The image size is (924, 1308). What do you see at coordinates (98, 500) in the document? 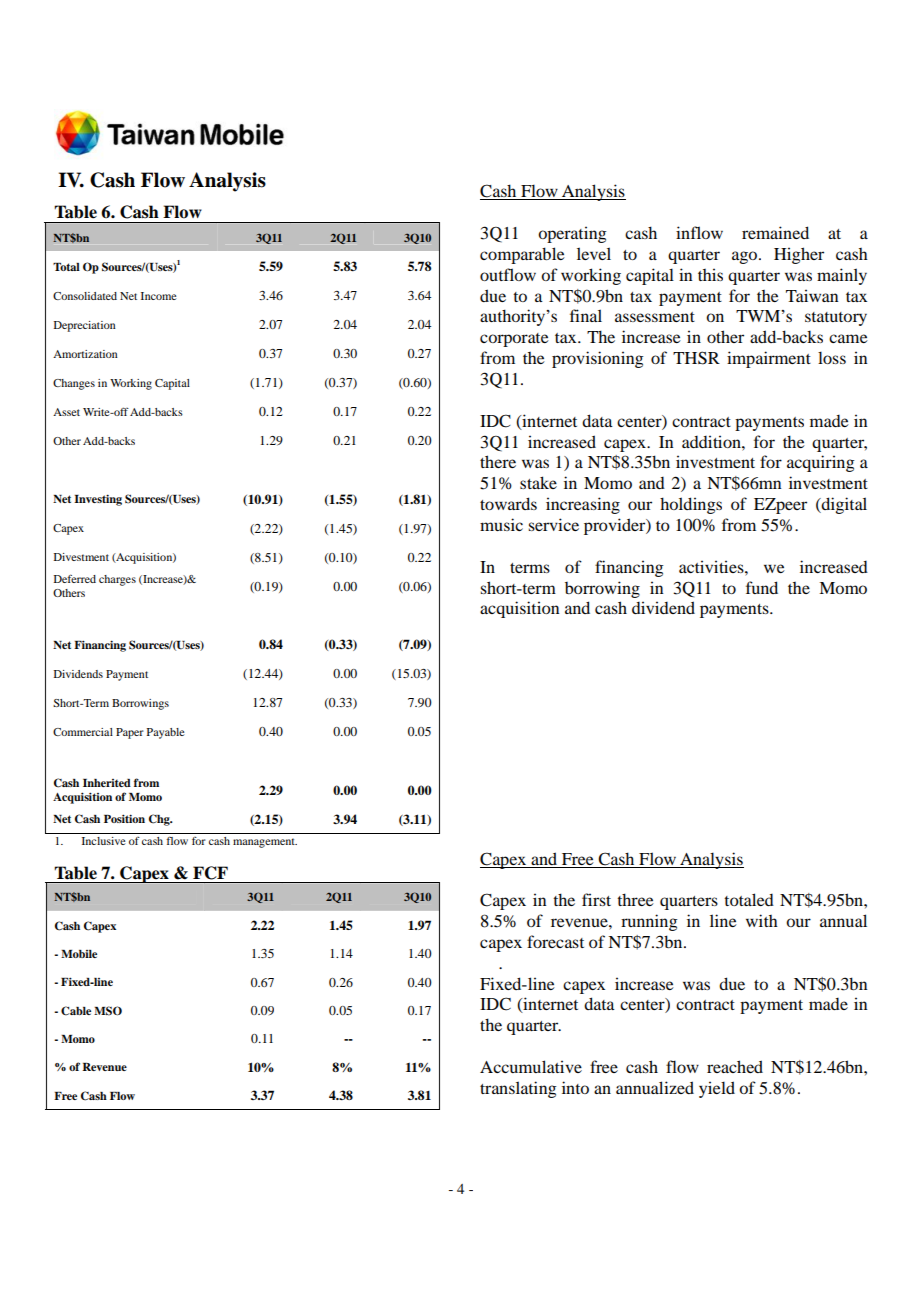
I see `Investing` at bounding box center [98, 500].
